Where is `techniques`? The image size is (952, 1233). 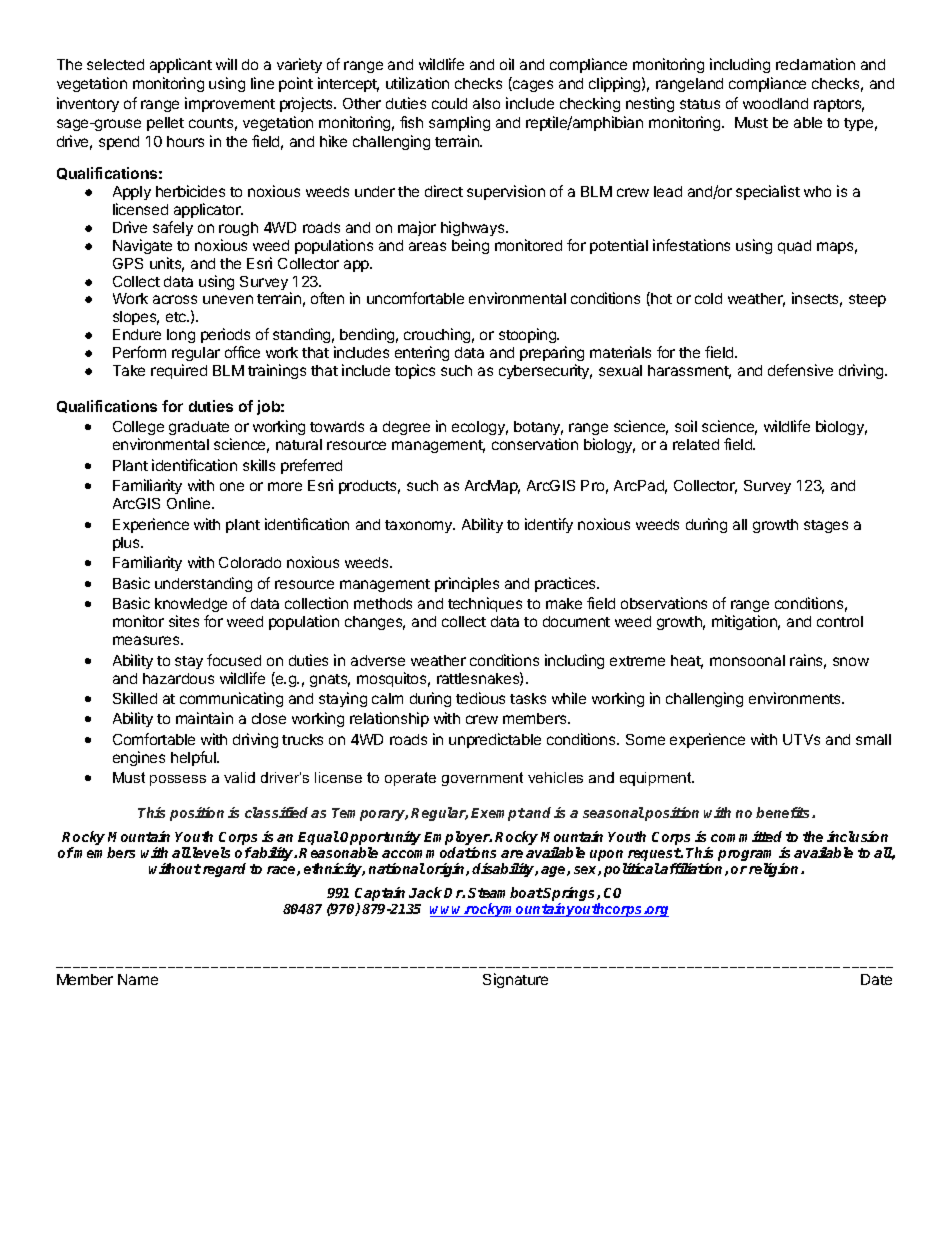 techniques is located at coordinates (485, 604).
